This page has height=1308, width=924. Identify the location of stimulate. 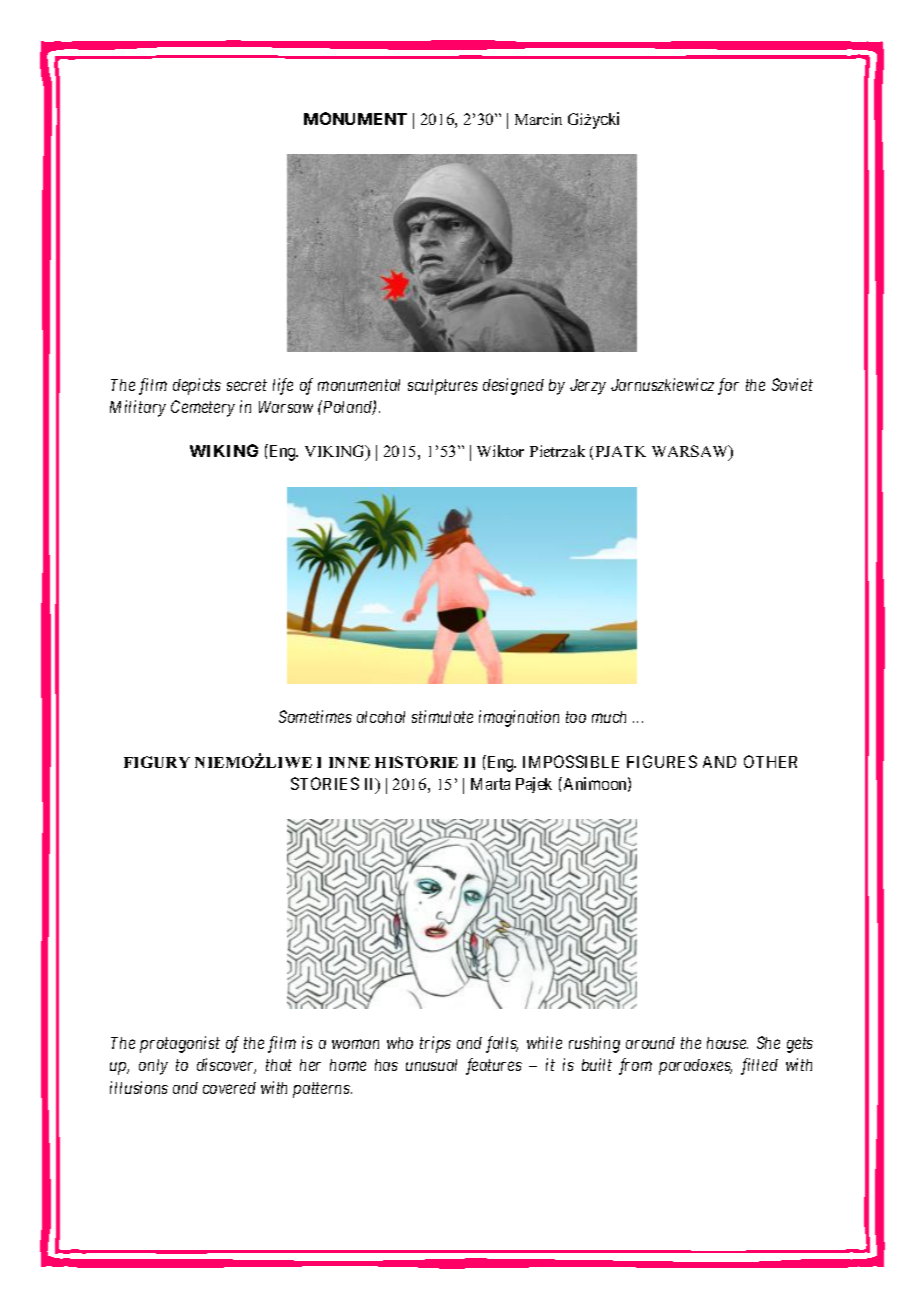
(442, 716).
